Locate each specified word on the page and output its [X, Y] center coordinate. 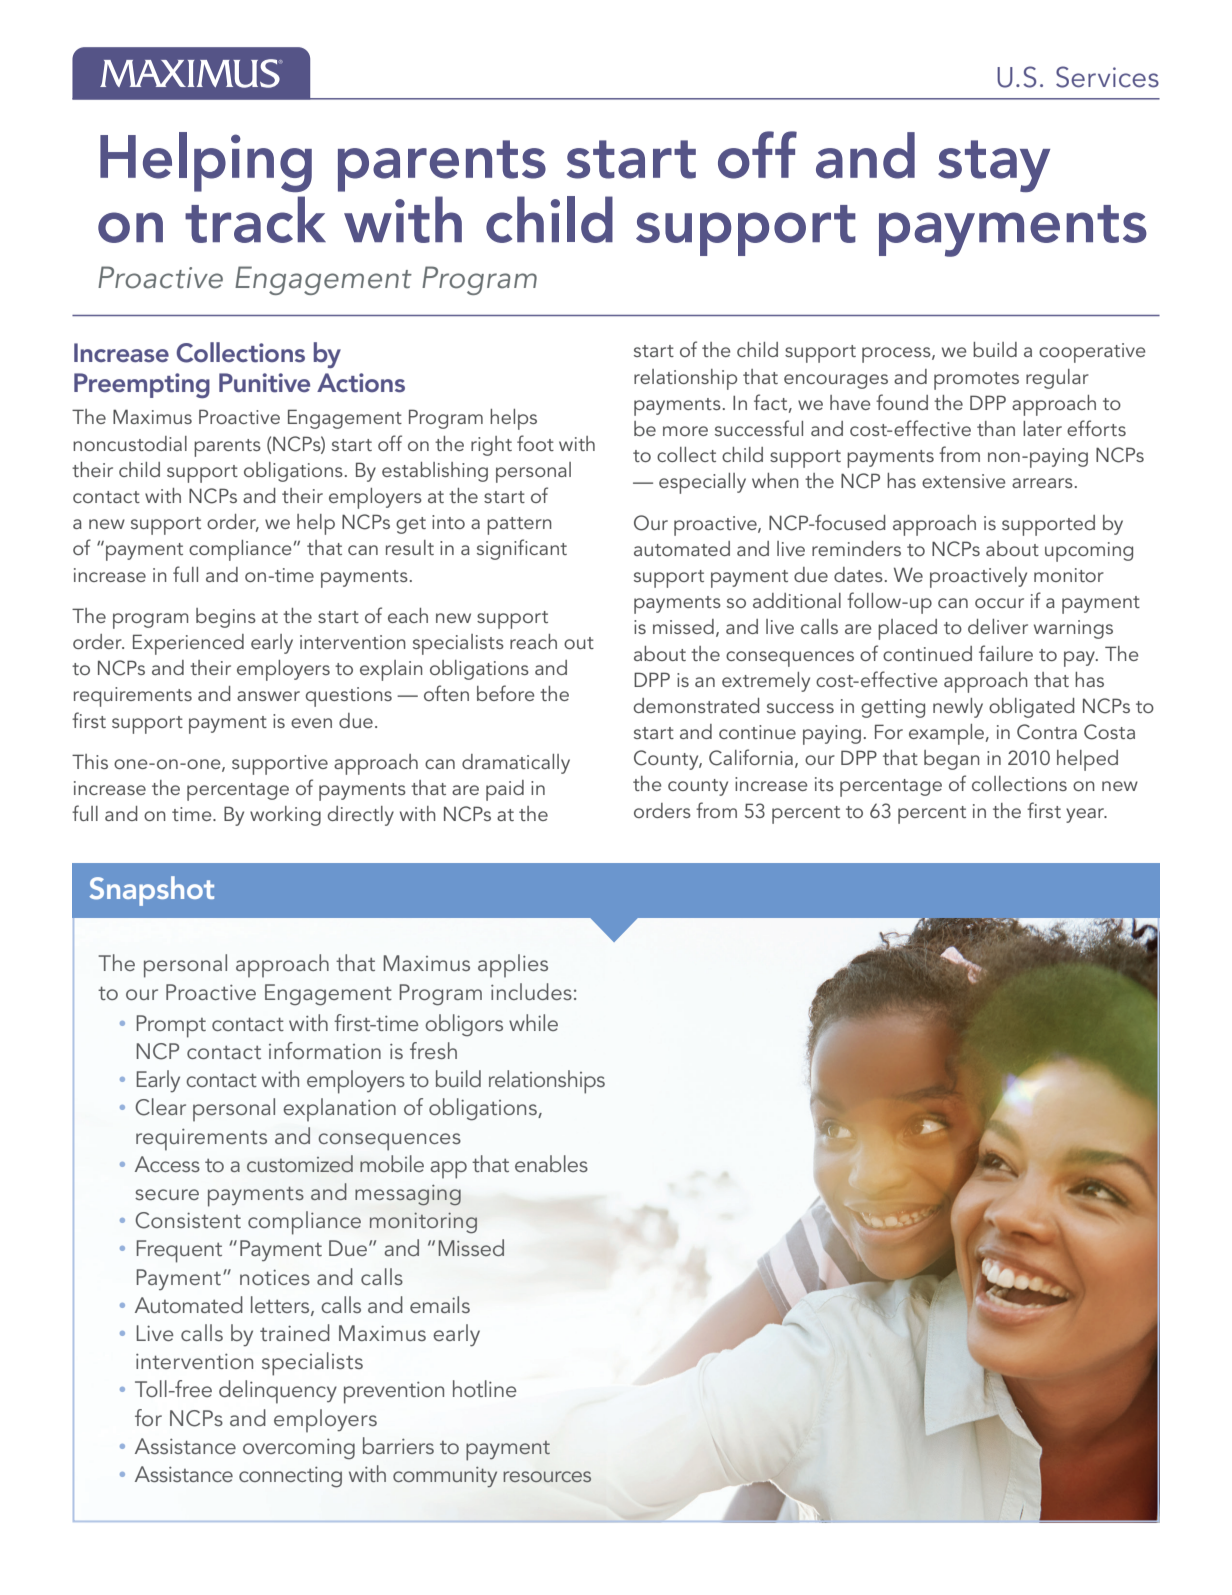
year [1086, 815]
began [952, 760]
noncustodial [130, 443]
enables [551, 1163]
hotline [485, 1388]
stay [994, 166]
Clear [160, 1107]
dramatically [516, 764]
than [996, 428]
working [285, 816]
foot [535, 443]
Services [1107, 77]
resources [547, 1476]
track [255, 219]
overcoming [299, 1449]
